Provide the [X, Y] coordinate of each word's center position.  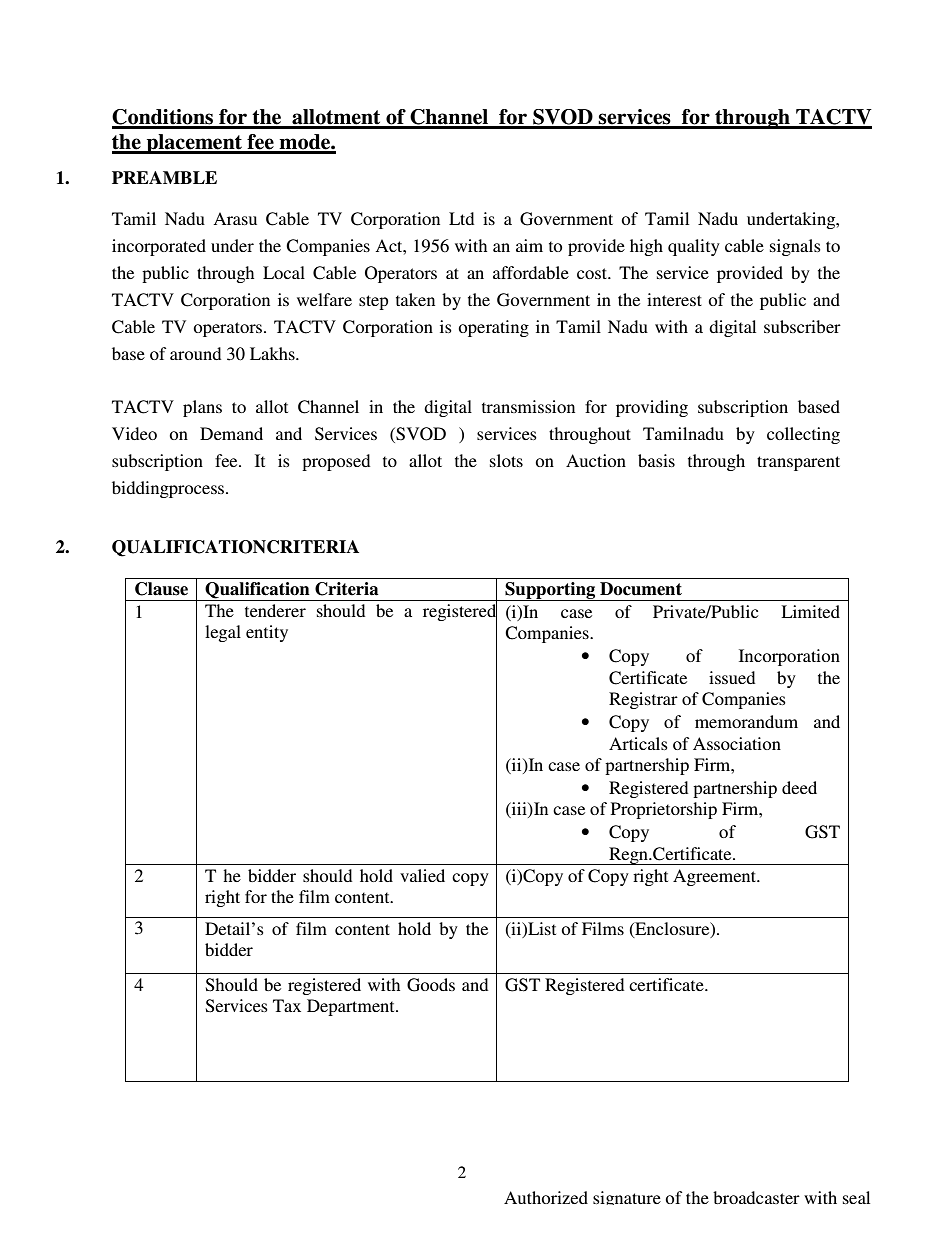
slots [506, 460]
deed [799, 787]
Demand [231, 433]
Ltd [461, 218]
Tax [287, 1005]
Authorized [546, 1197]
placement [194, 144]
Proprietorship [664, 810]
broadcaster [756, 1197]
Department [352, 1007]
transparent [798, 463]
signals [795, 247]
